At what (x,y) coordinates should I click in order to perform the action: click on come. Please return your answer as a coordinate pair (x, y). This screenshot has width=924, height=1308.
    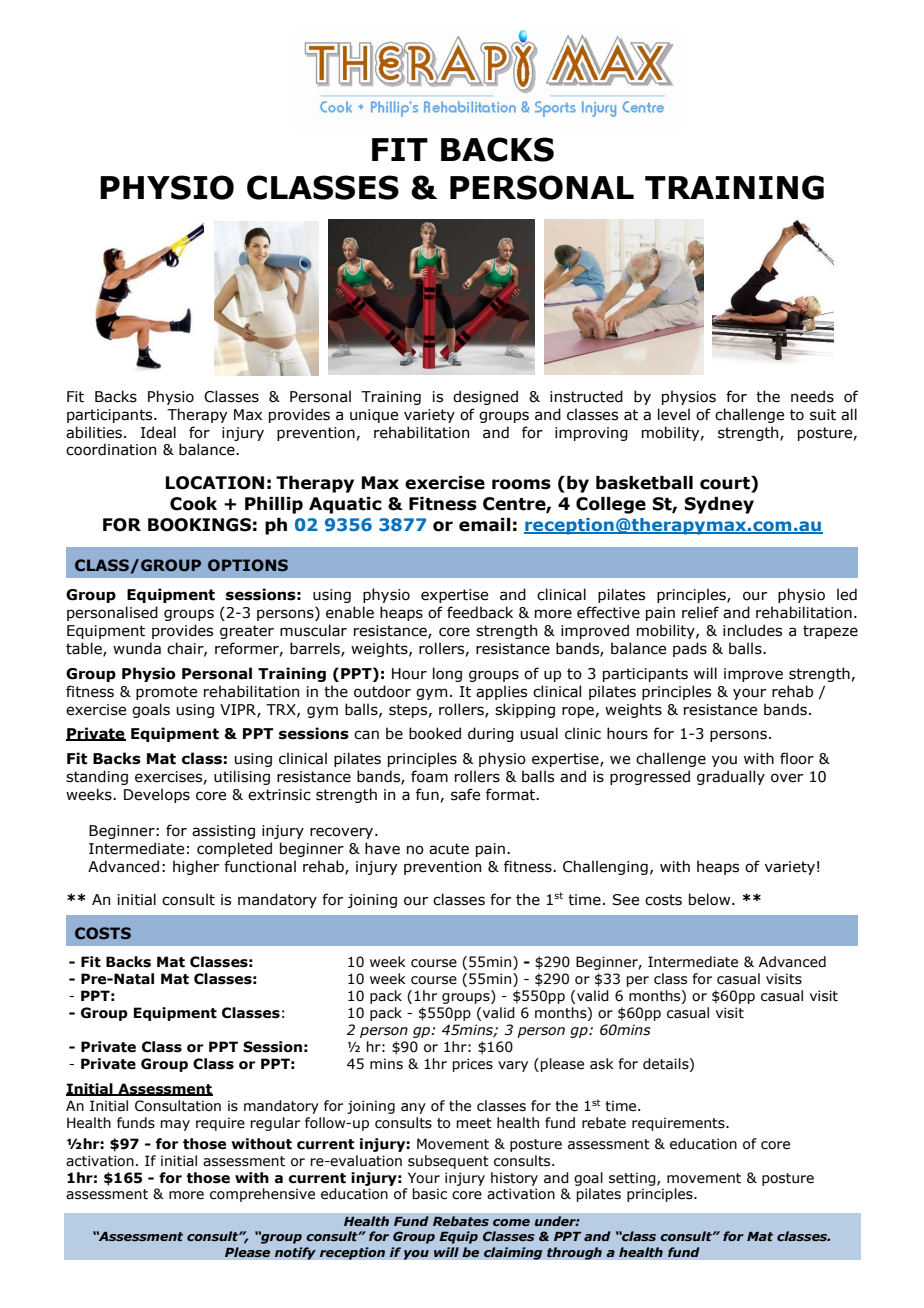
    Looking at the image, I should click on (511, 1222).
